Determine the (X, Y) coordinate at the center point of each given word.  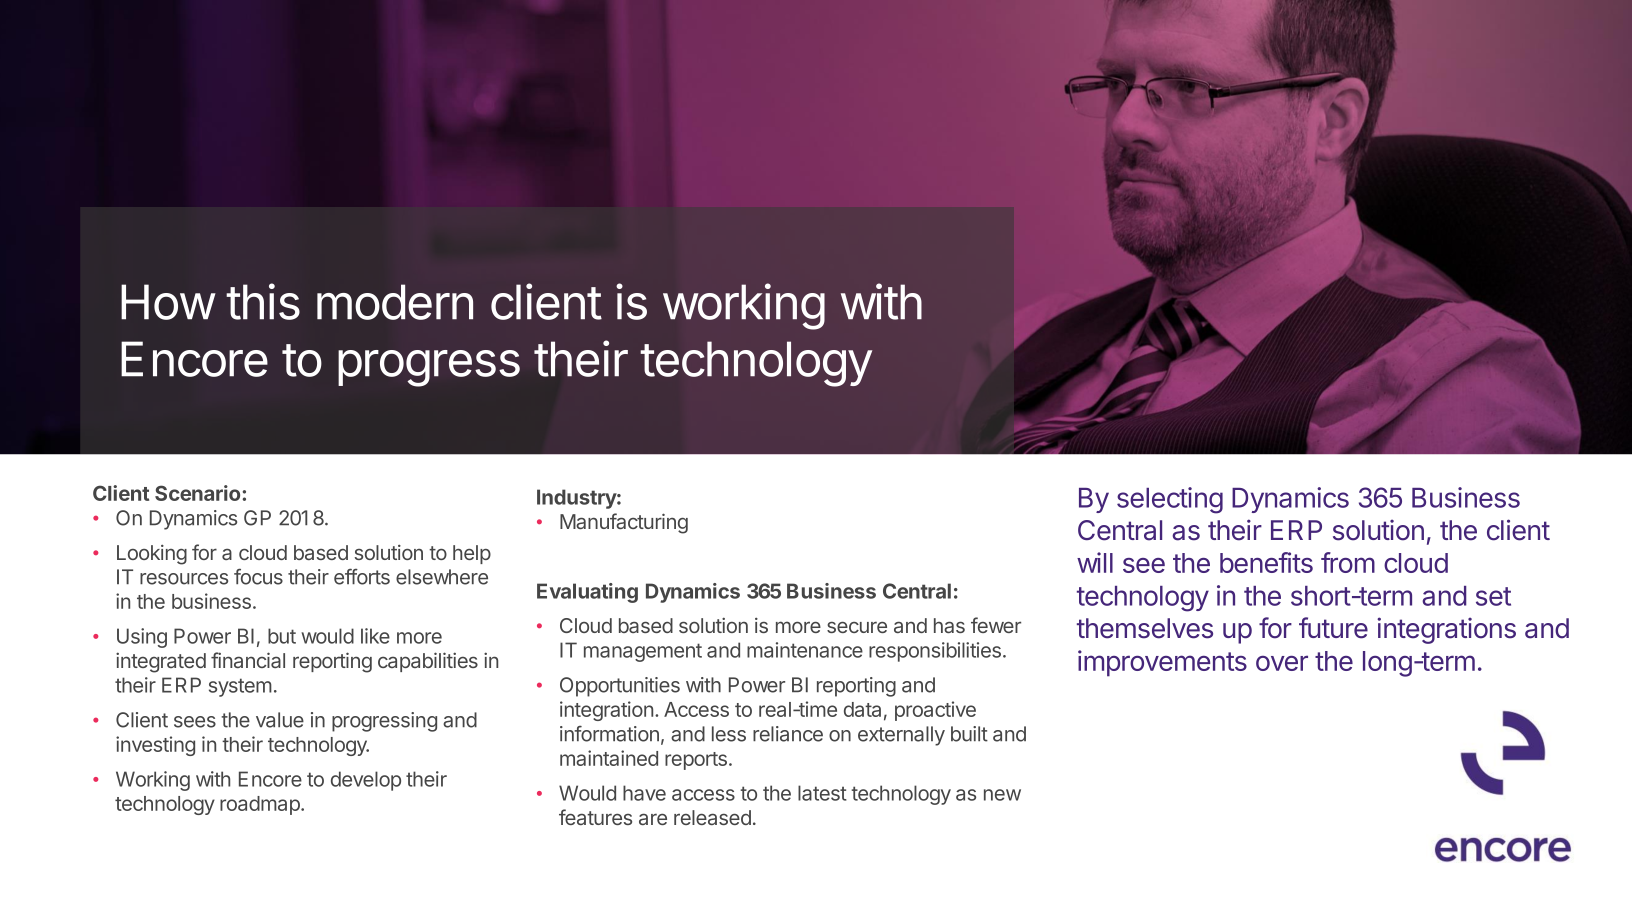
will (1095, 562)
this (263, 301)
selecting (1170, 500)
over (1282, 663)
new (1002, 795)
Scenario (199, 493)
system (240, 687)
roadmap (261, 805)
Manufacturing (624, 523)
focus (258, 576)
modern (395, 302)
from (1348, 562)
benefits (1266, 562)
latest (822, 793)
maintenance (805, 650)
